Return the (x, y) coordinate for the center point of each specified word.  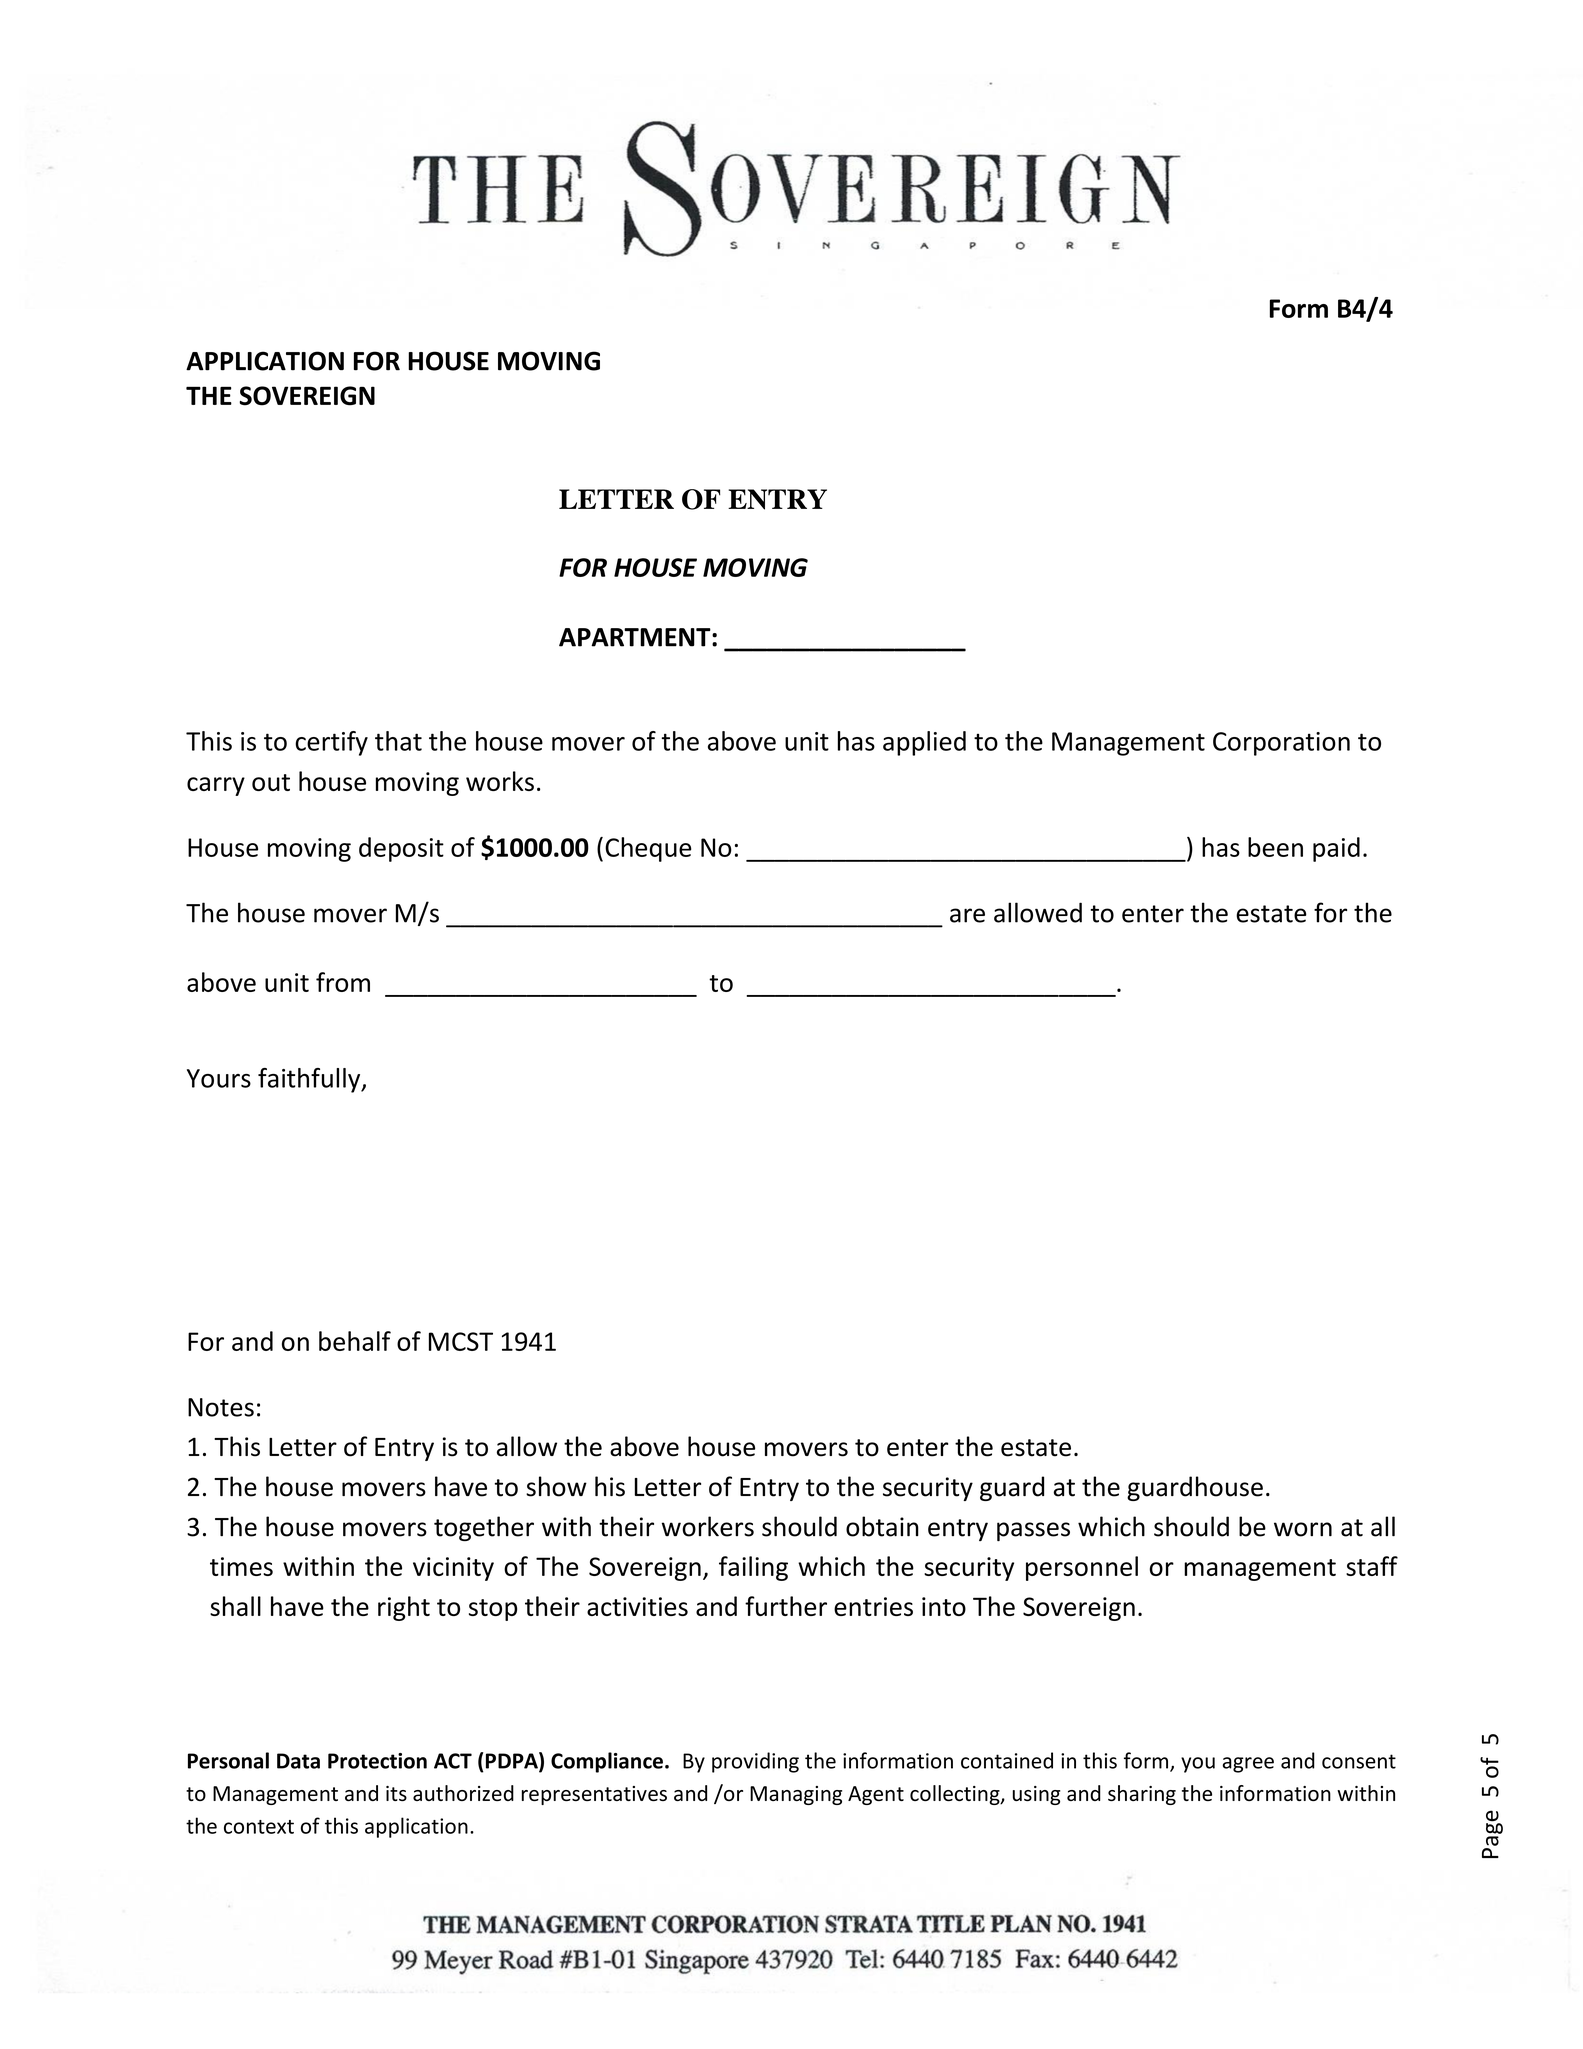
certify (331, 743)
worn (1303, 1529)
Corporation (1281, 744)
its (396, 1793)
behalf (355, 1341)
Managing (796, 1795)
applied (924, 743)
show (556, 1486)
